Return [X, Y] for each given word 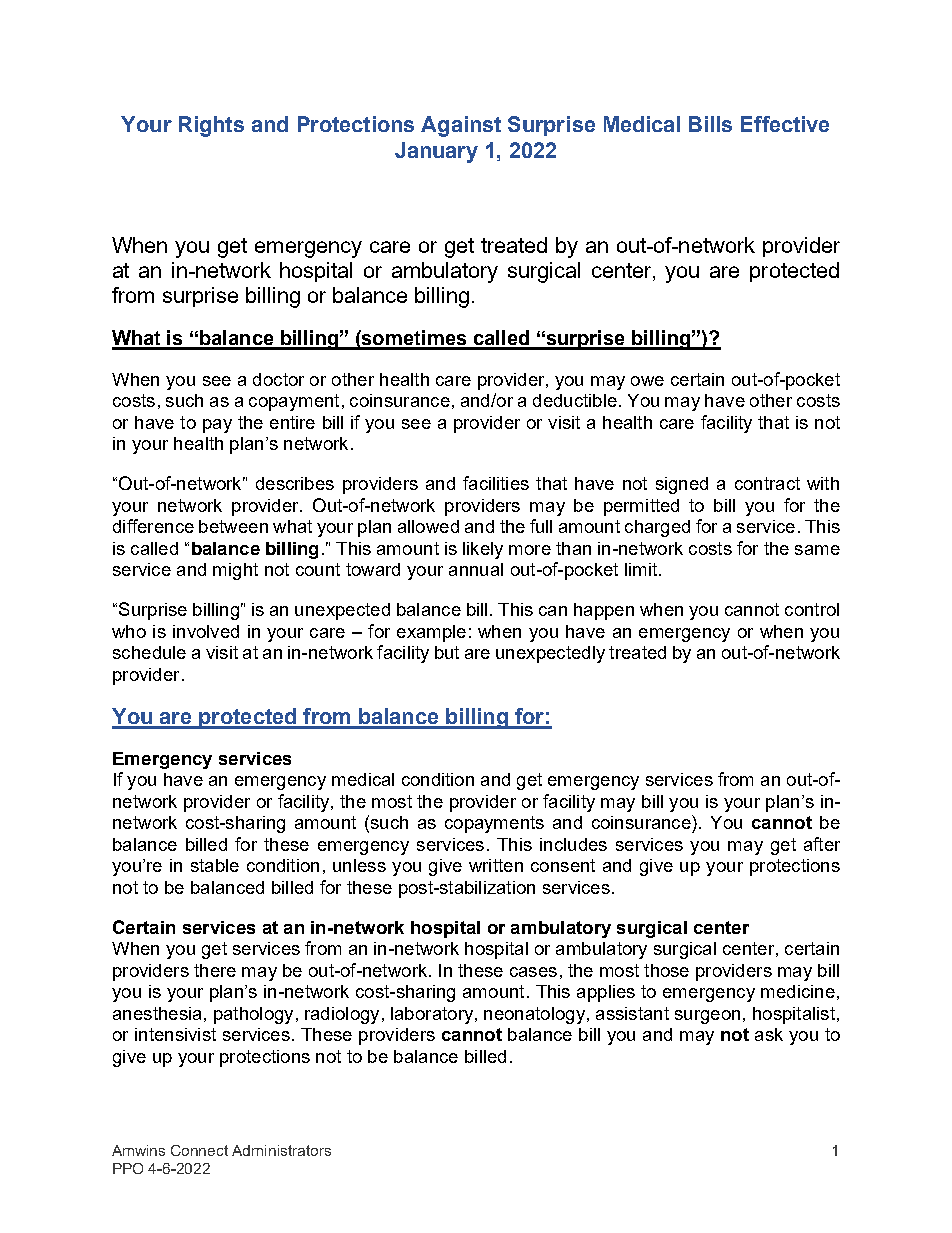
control [812, 609]
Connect [199, 1150]
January [436, 152]
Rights [211, 126]
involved [206, 631]
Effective [785, 124]
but [447, 652]
